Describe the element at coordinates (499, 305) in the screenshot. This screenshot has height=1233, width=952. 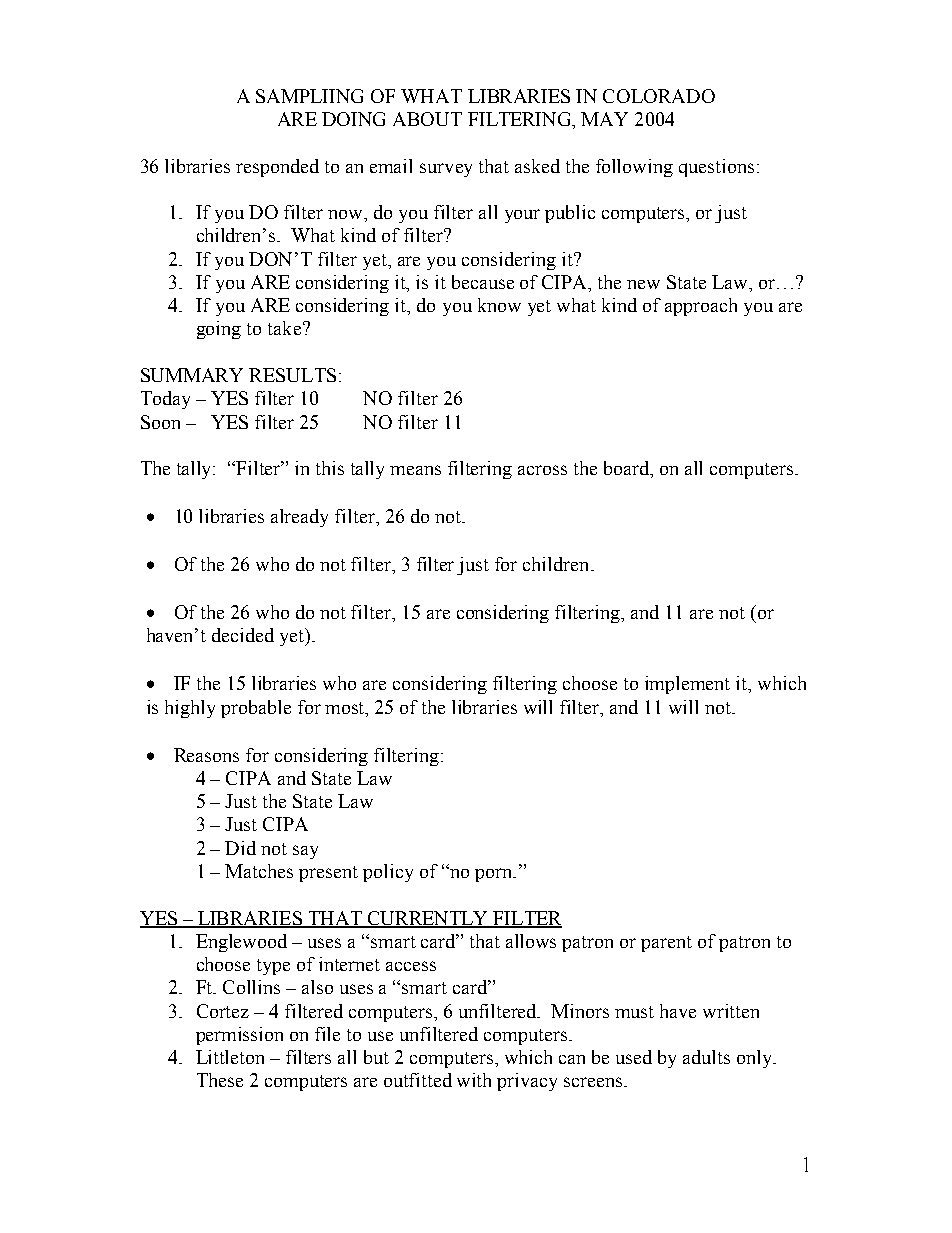
I see `know` at that location.
